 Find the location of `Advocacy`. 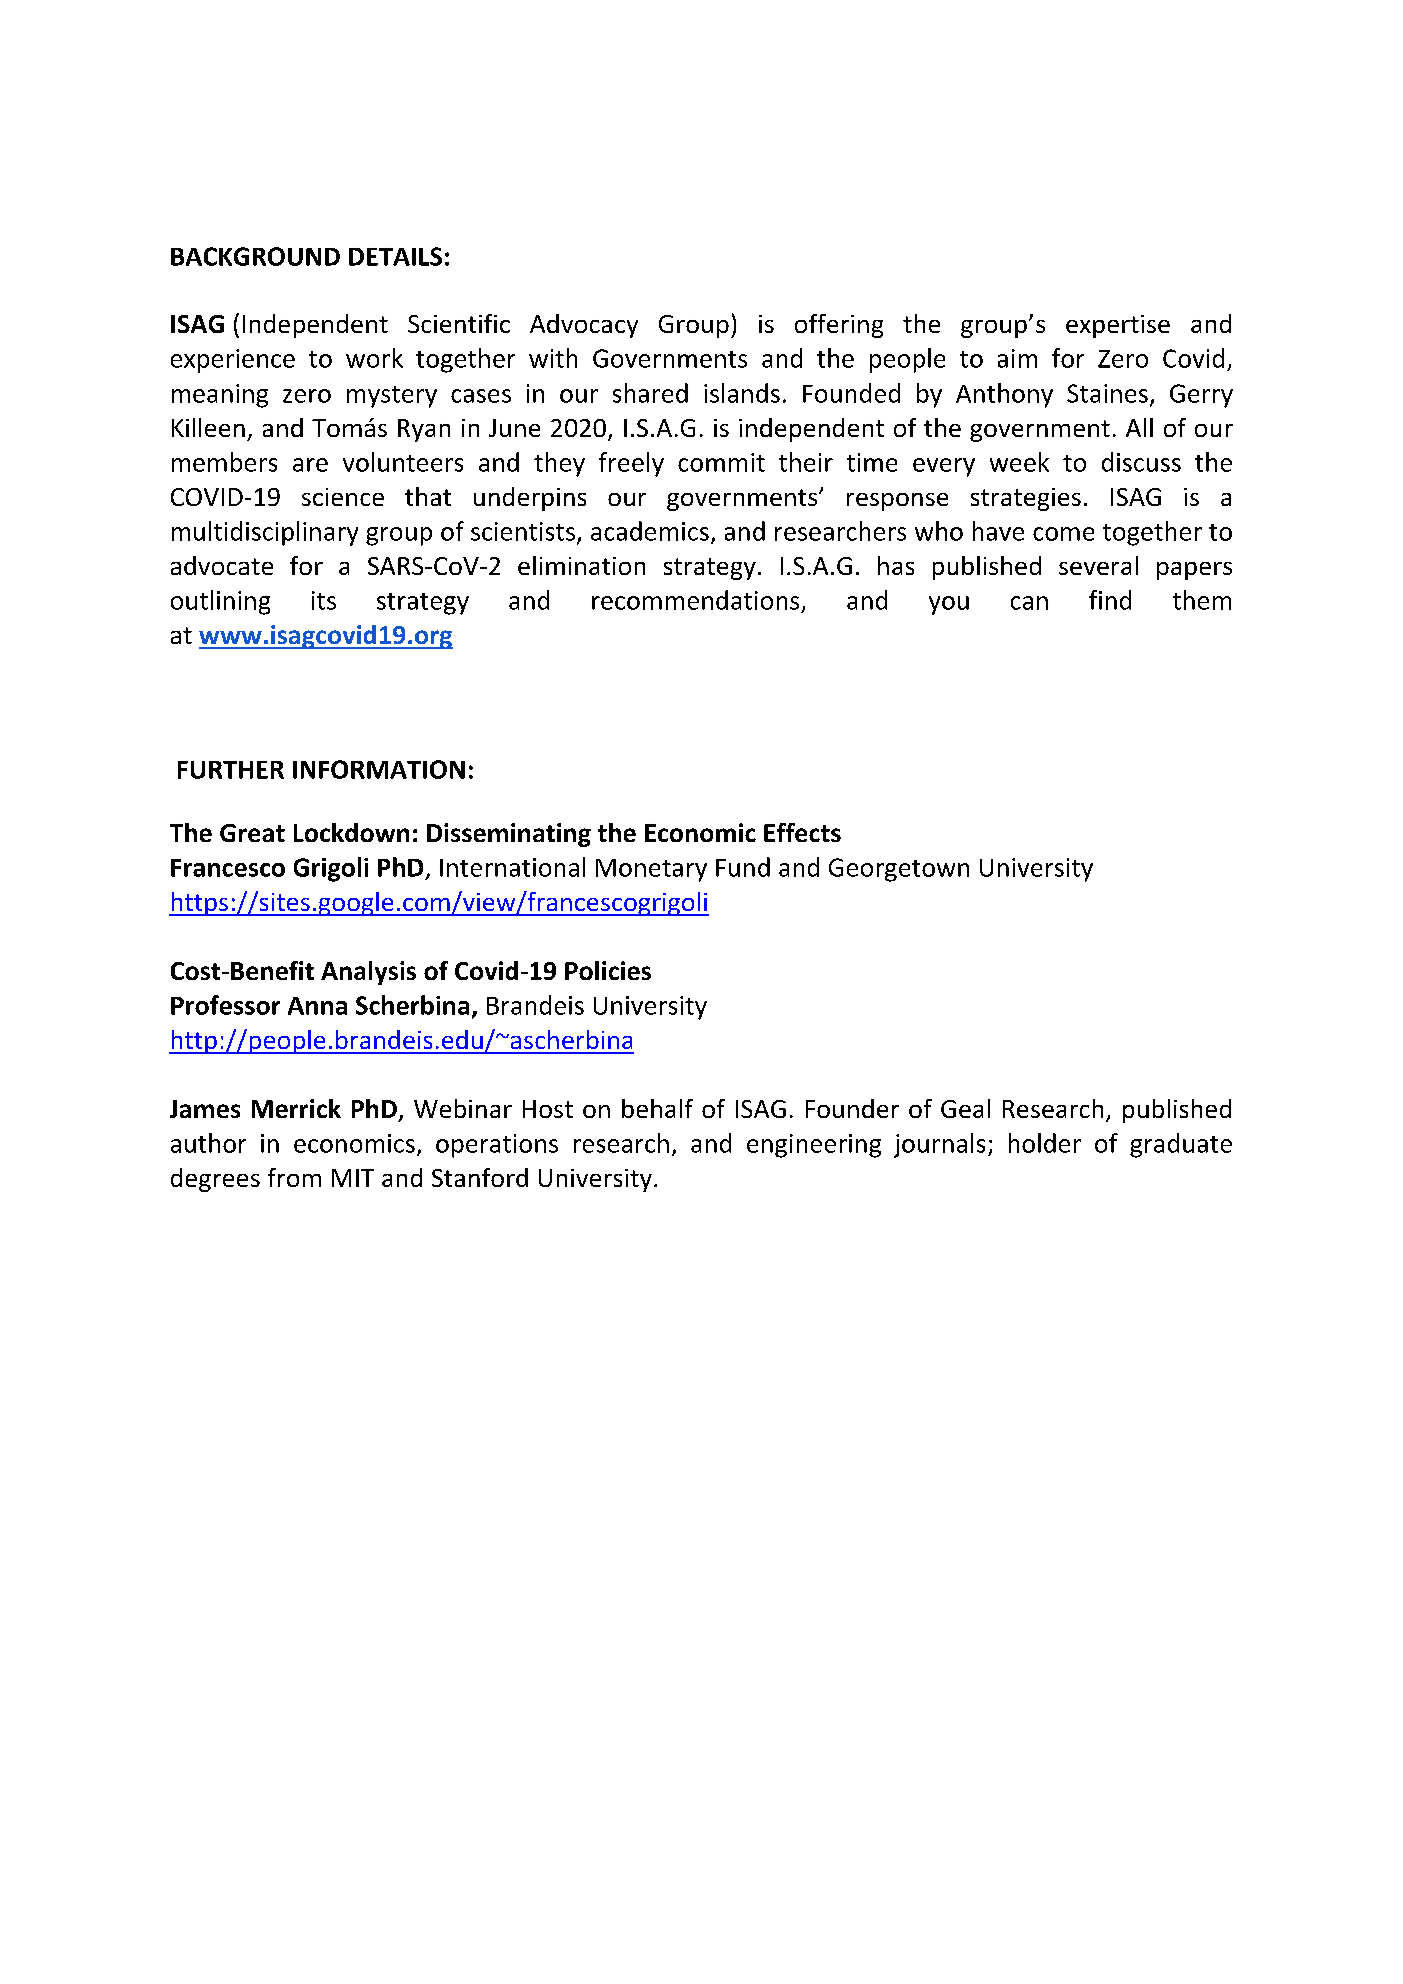

Advocacy is located at coordinates (584, 326).
